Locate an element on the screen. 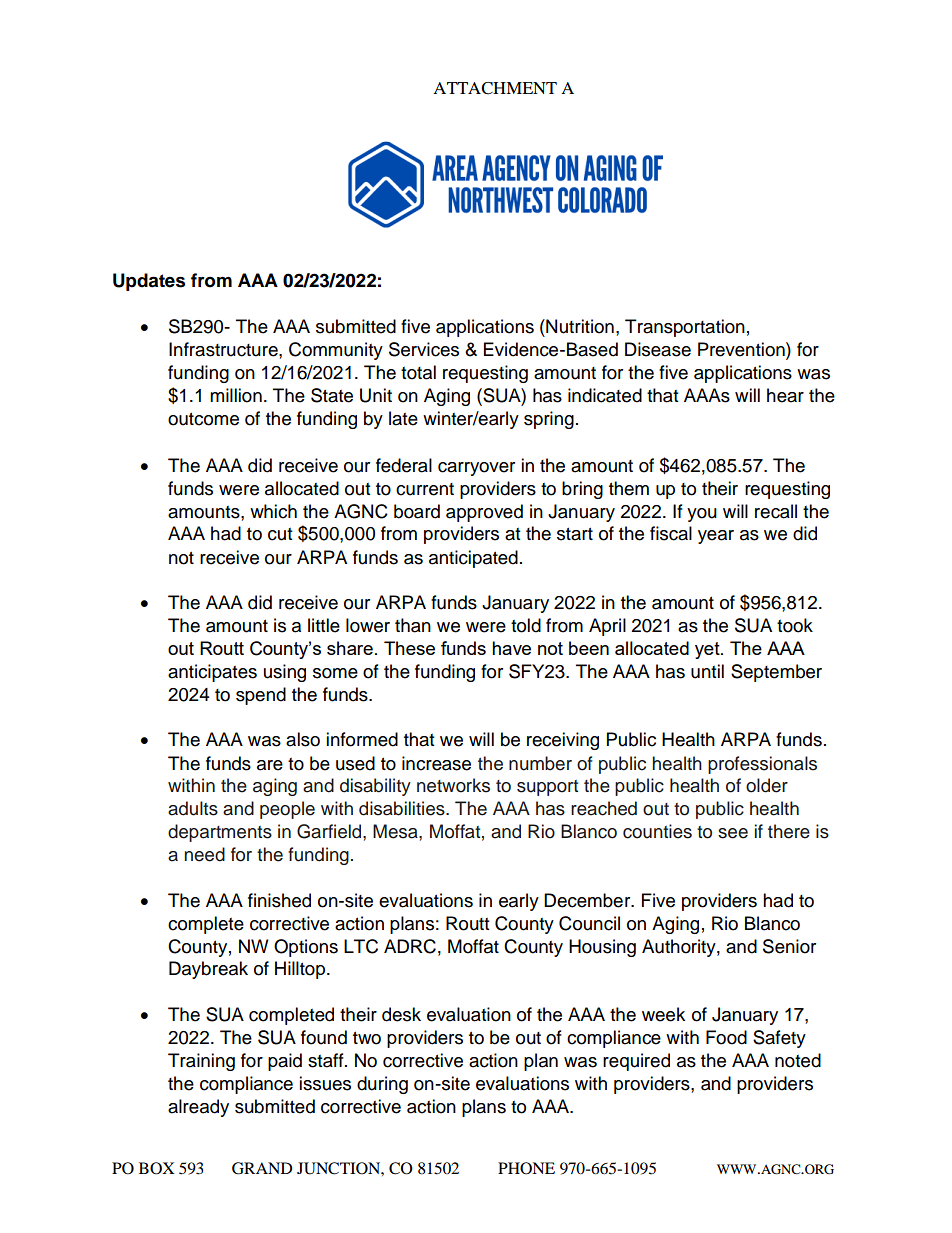 The height and width of the screenshot is (1233, 952). ATTACHMENT is located at coordinates (495, 88).
